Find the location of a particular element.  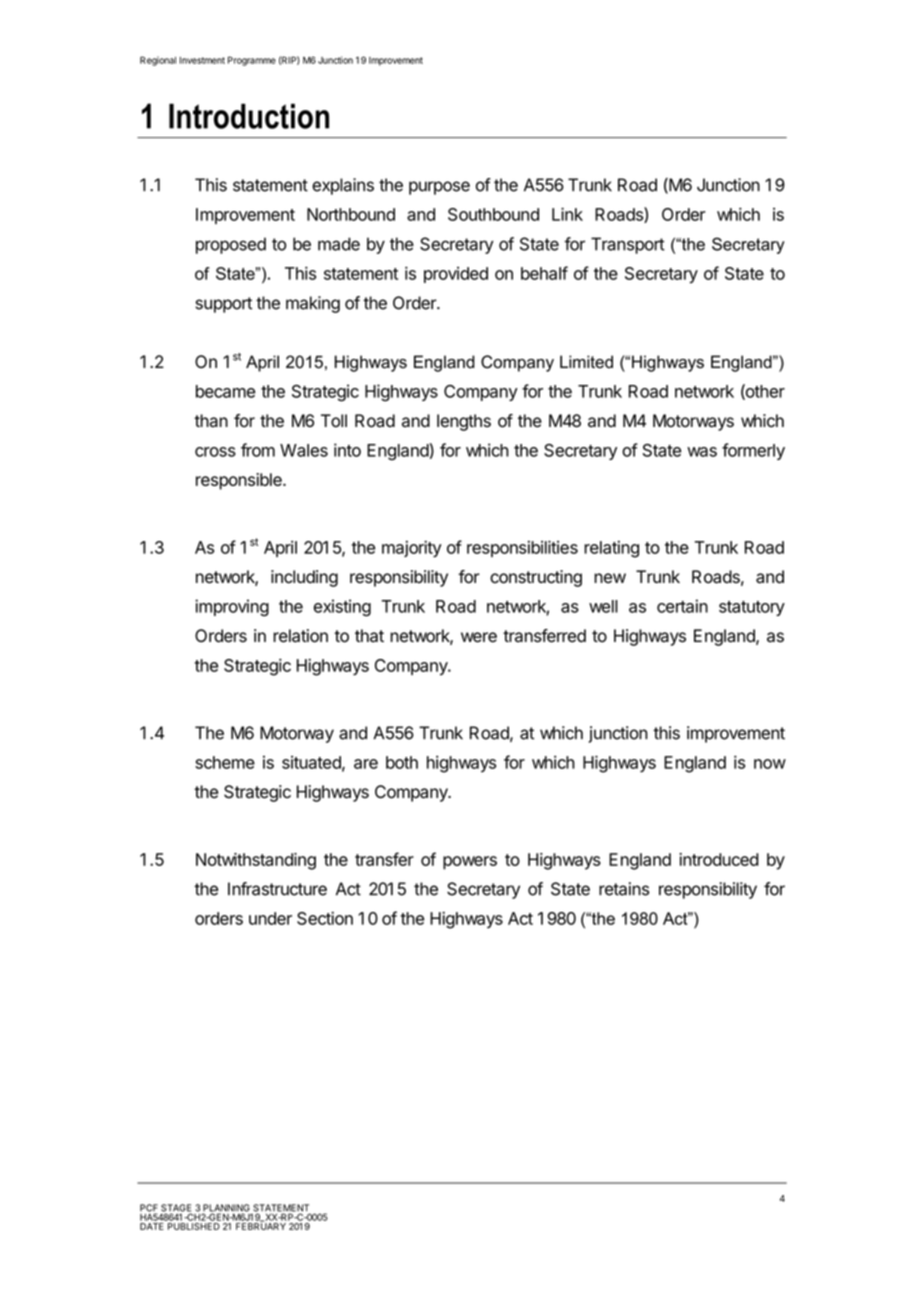

retains is located at coordinates (624, 889).
